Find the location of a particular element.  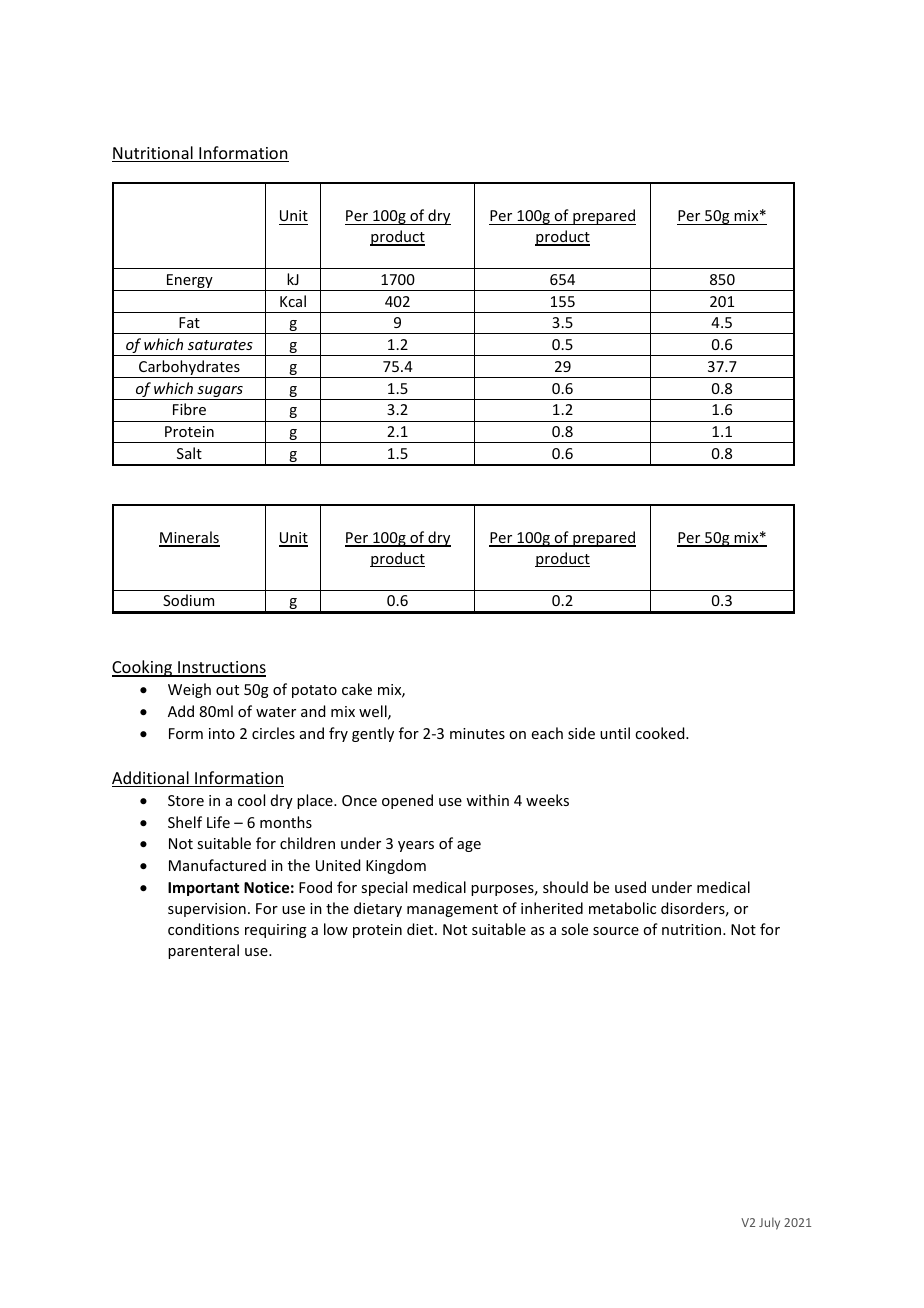

saturates is located at coordinates (220, 345).
